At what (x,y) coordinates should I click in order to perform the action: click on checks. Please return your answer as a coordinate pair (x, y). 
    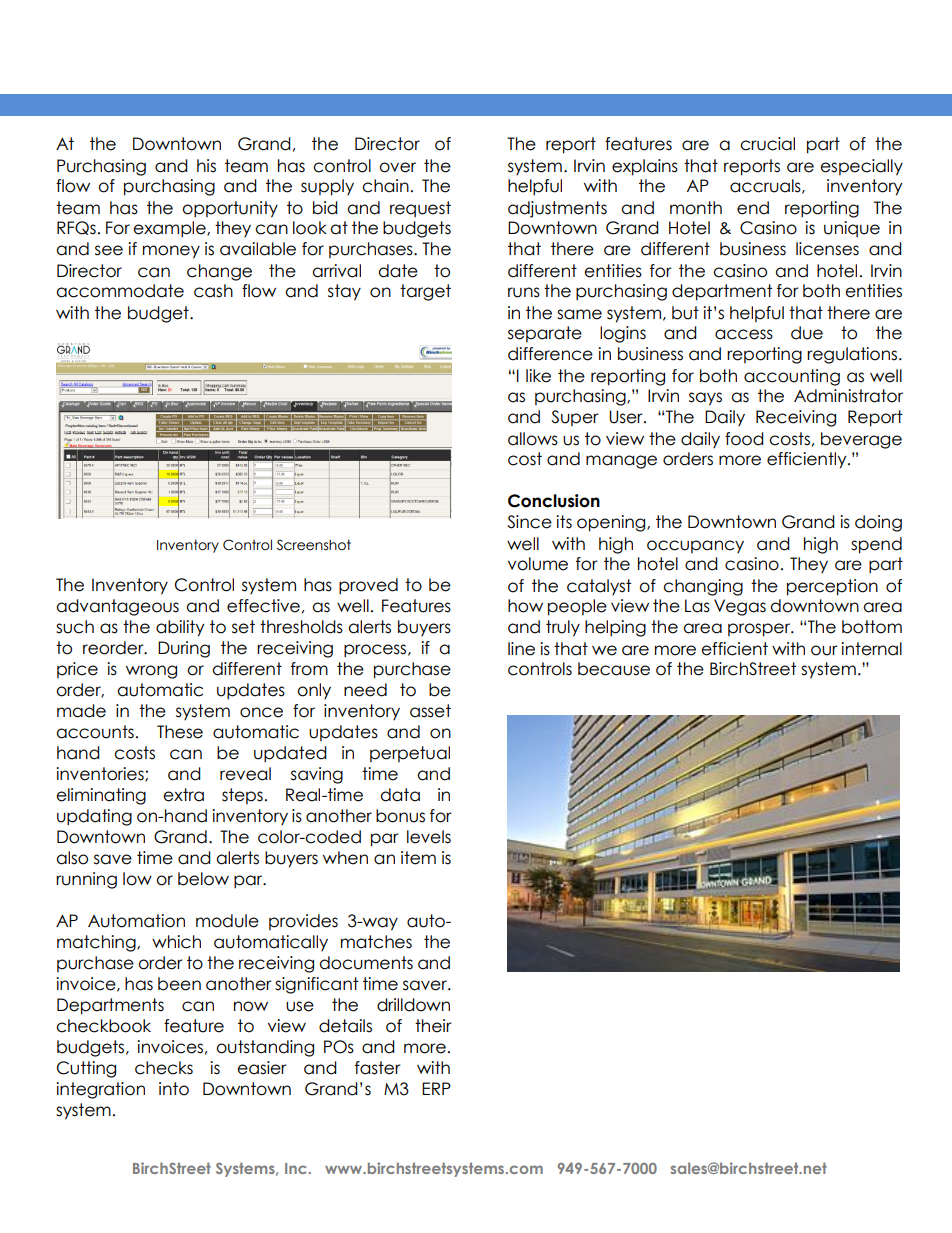
    Looking at the image, I should click on (164, 1068).
